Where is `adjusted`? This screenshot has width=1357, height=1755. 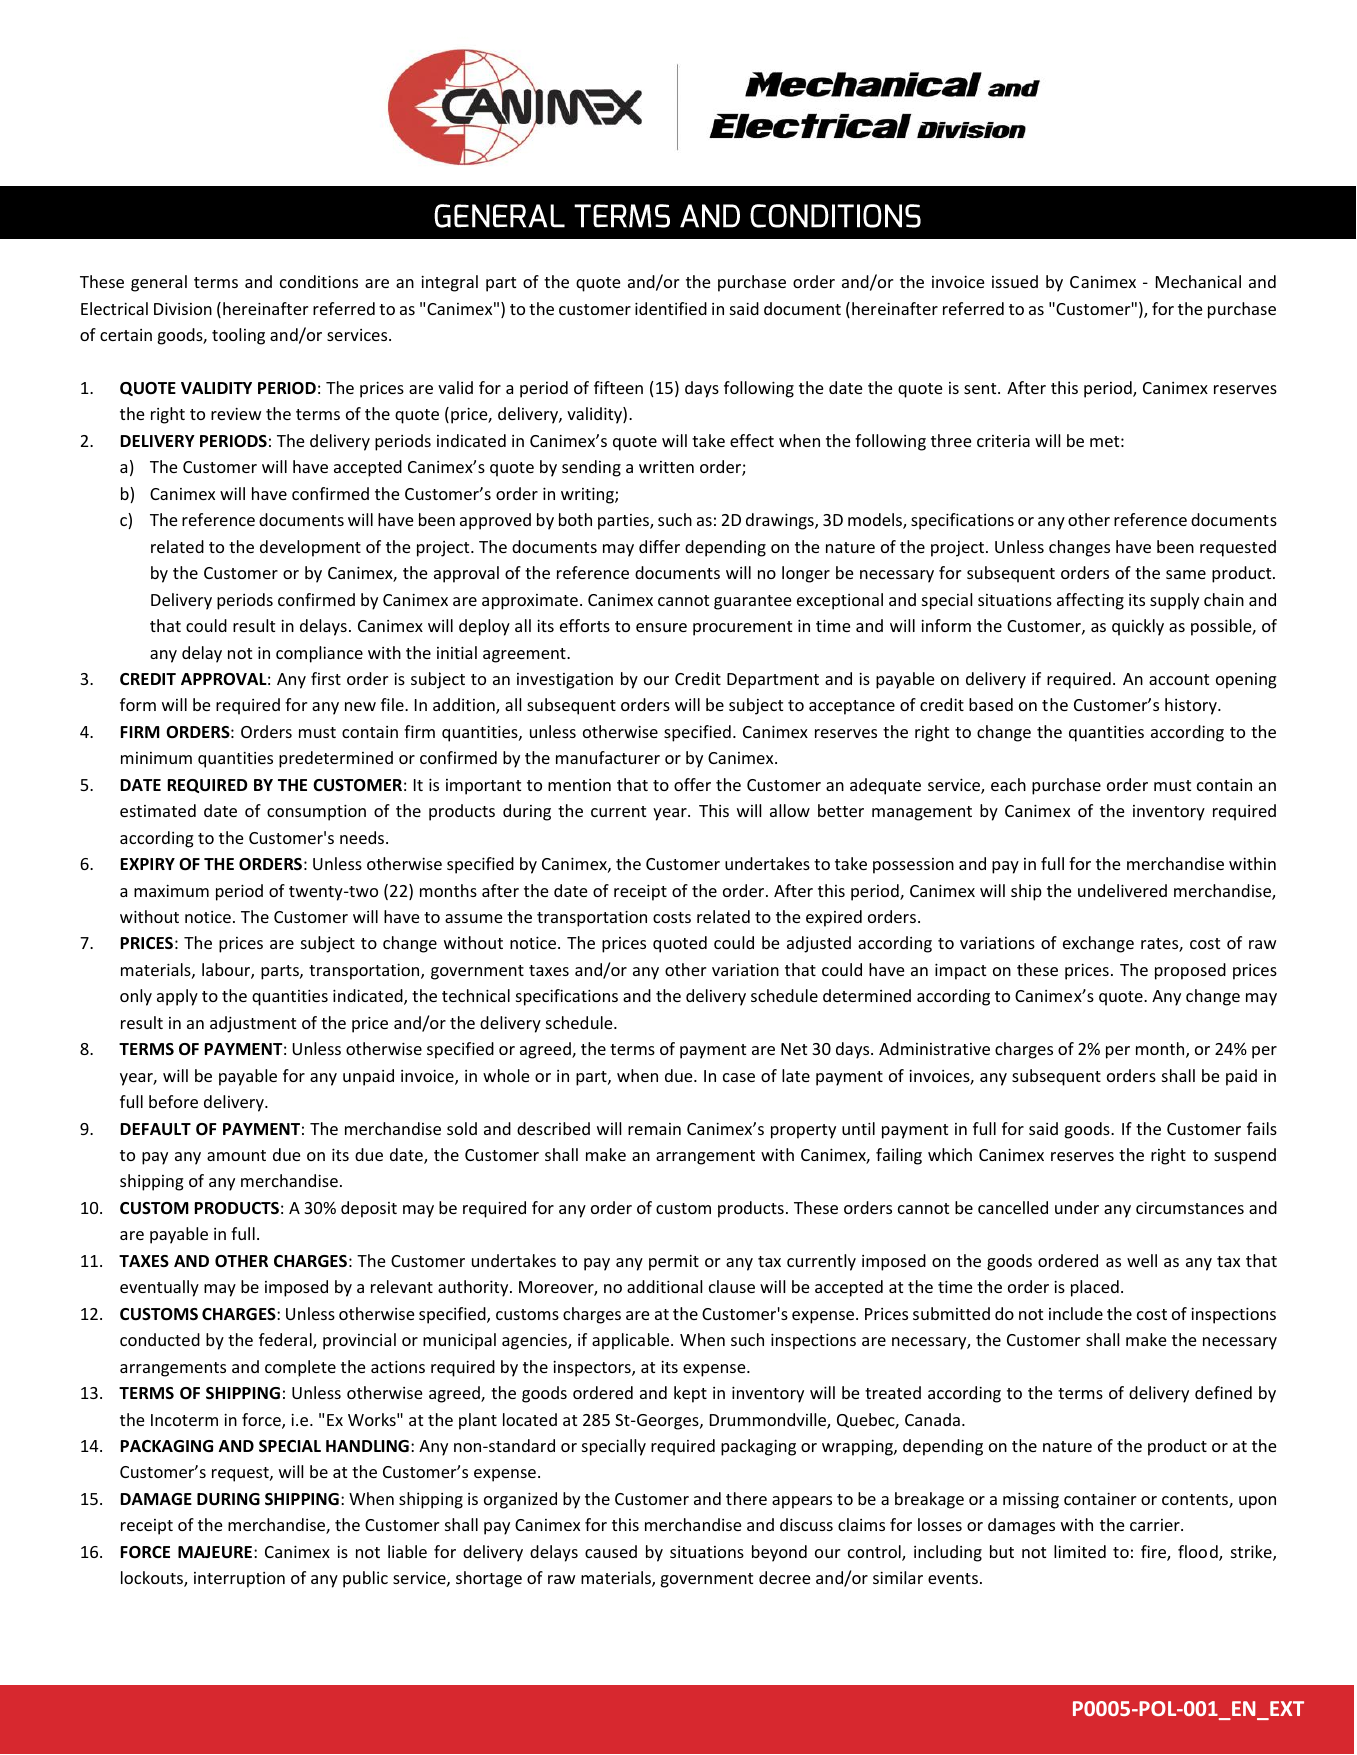
adjusted is located at coordinates (819, 944).
